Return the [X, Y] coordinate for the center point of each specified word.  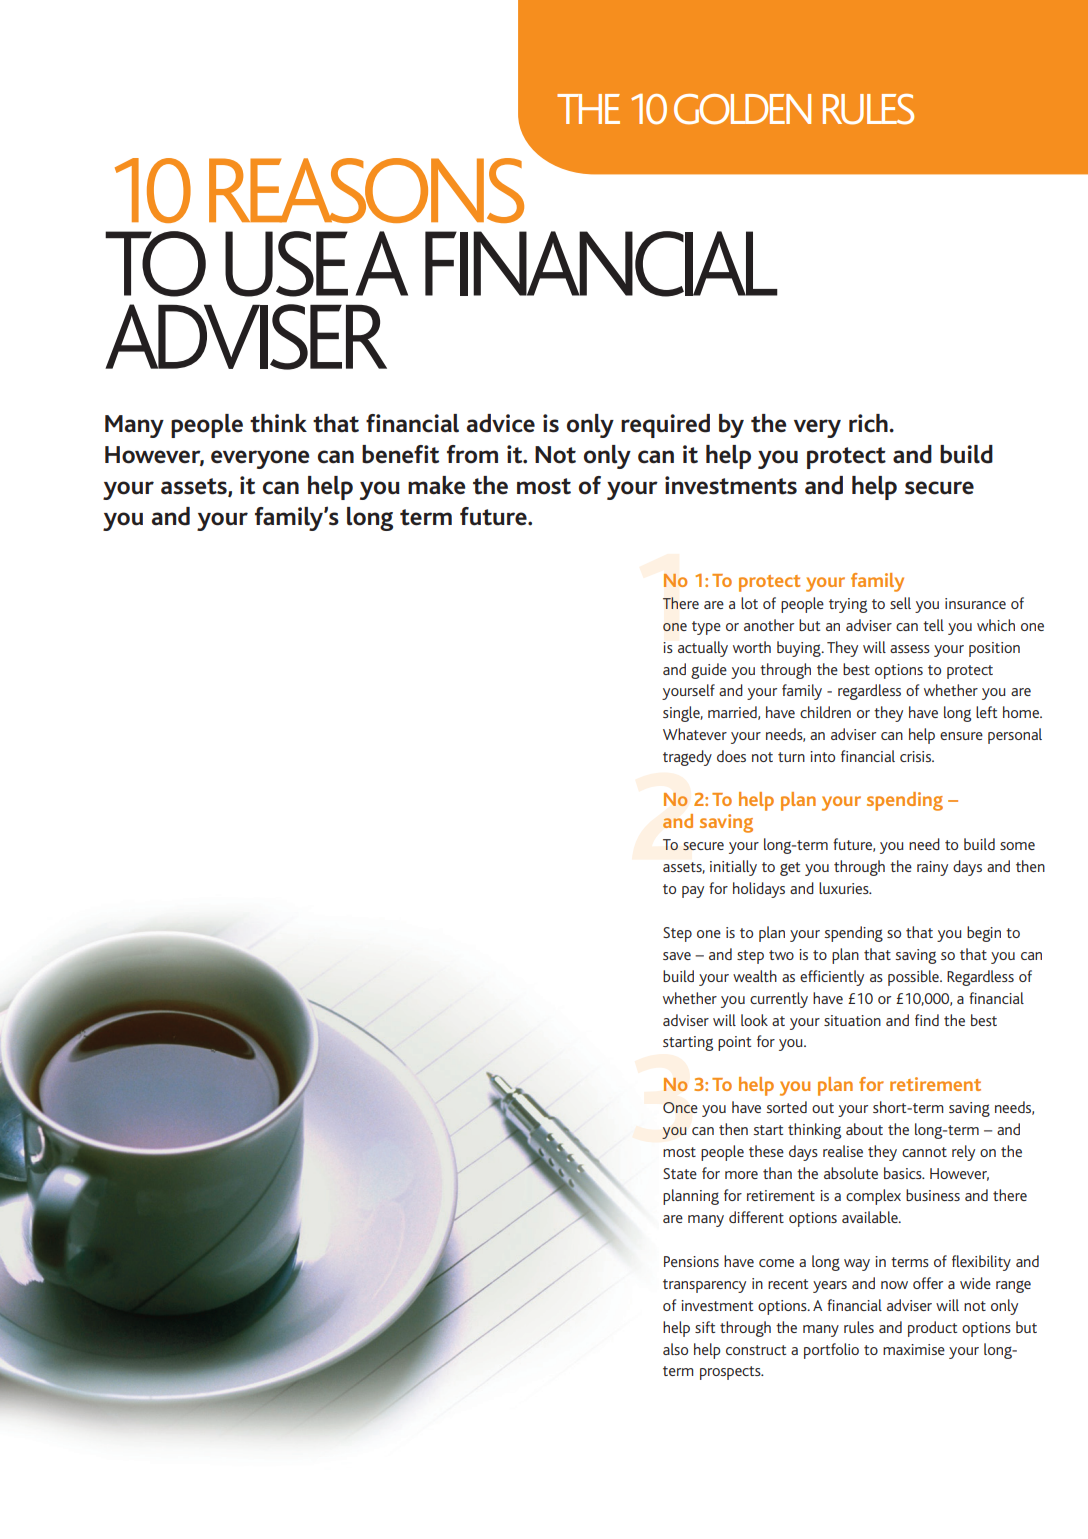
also [675, 1349]
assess [910, 649]
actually [703, 649]
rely [963, 1153]
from [472, 454]
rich [869, 423]
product [932, 1329]
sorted [786, 1107]
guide [709, 671]
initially [733, 868]
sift [705, 1327]
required [665, 426]
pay [693, 892]
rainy [932, 868]
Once [680, 1107]
